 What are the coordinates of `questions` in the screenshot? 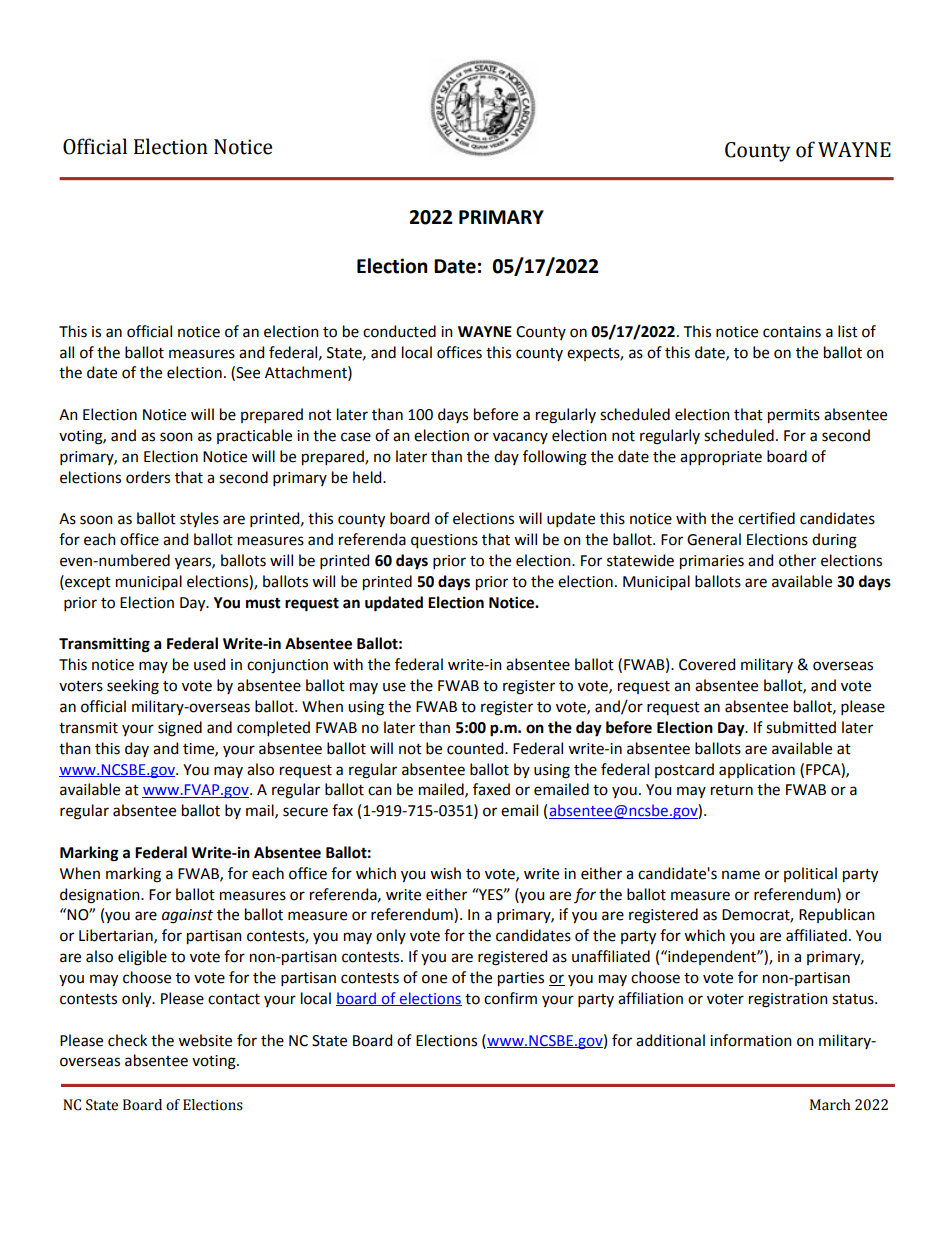 It's located at (444, 541).
